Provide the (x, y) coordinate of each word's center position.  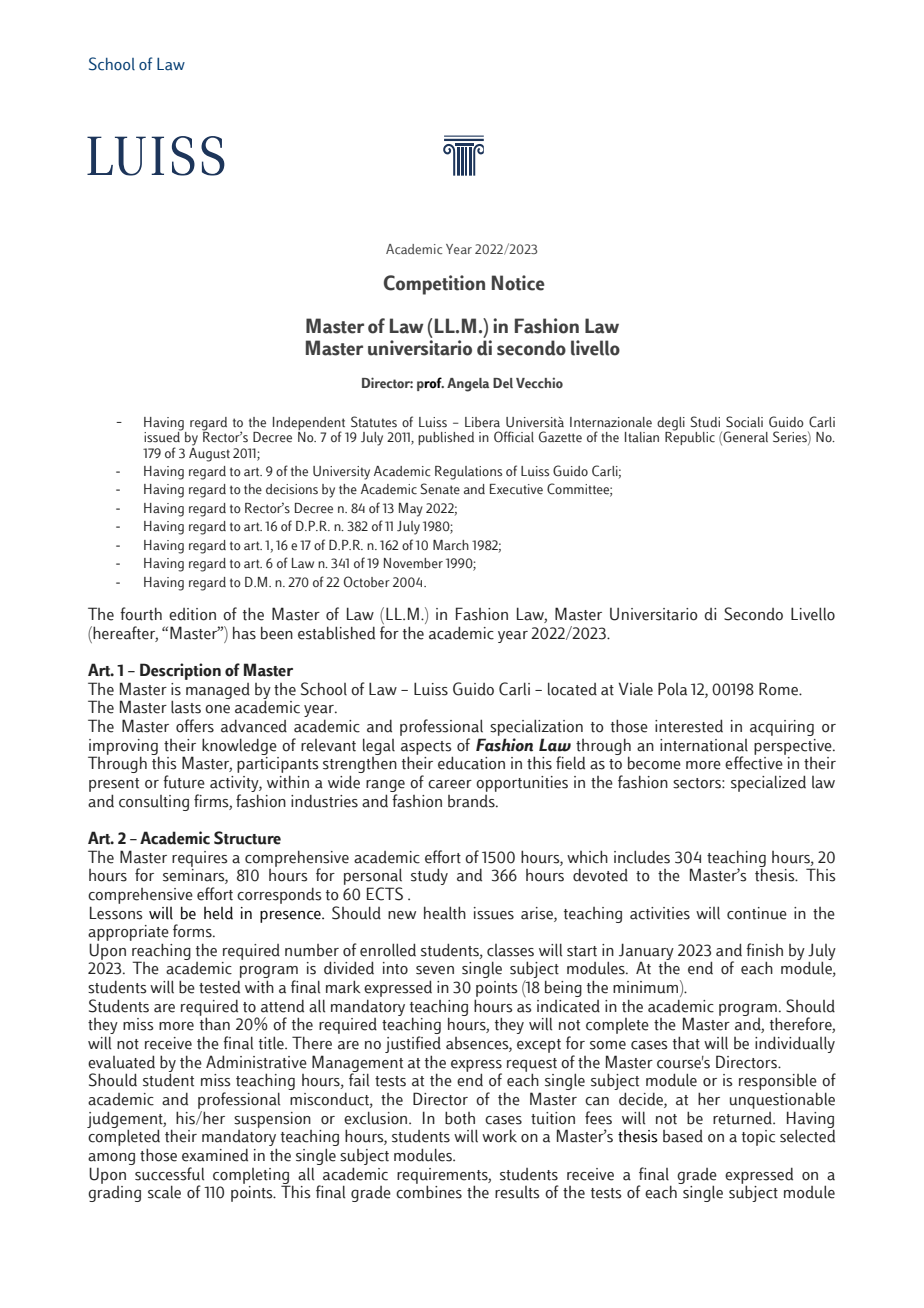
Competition (434, 285)
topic (758, 1138)
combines (429, 1191)
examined (215, 1155)
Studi (705, 422)
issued (163, 436)
